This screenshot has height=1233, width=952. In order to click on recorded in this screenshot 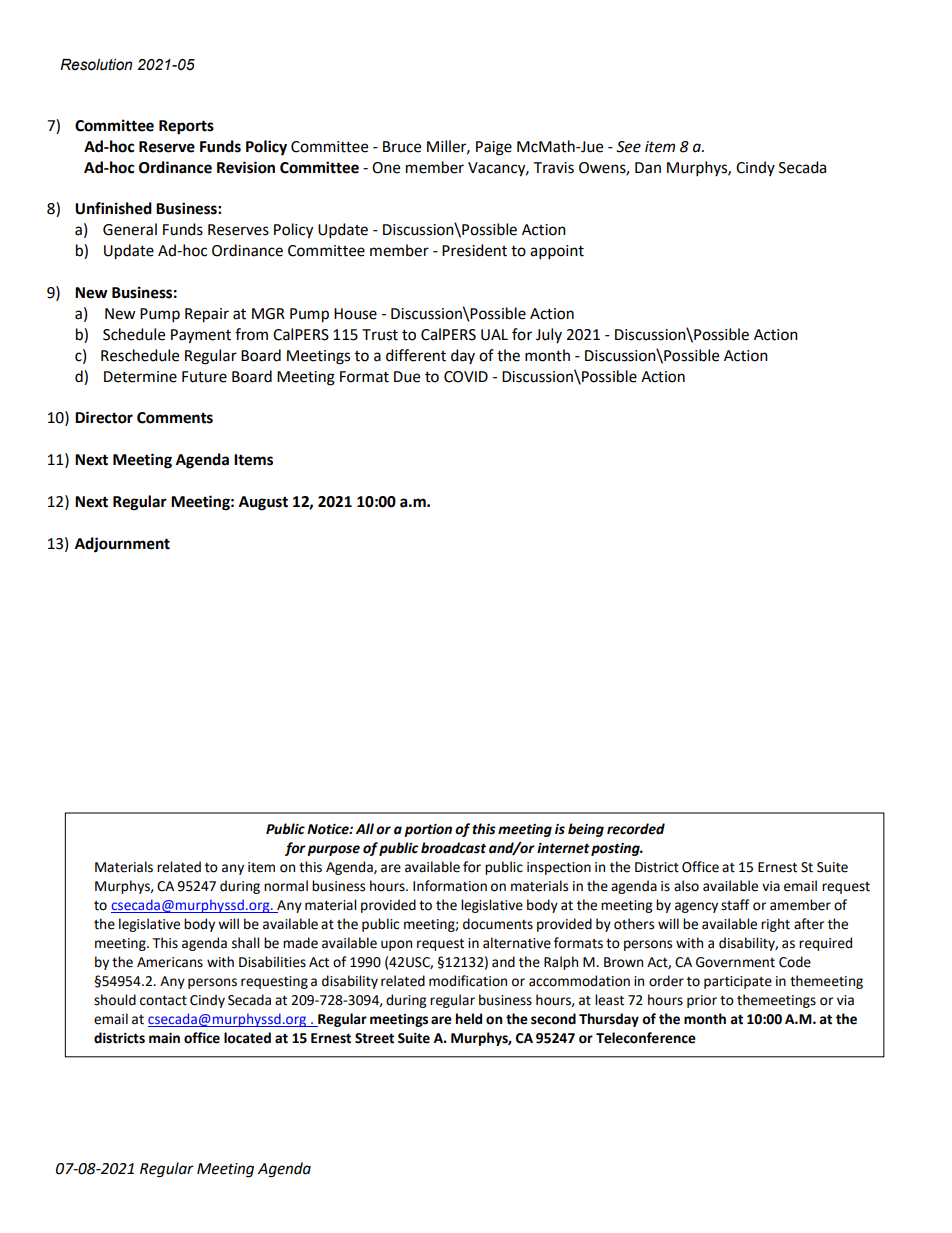, I will do `click(636, 829)`.
